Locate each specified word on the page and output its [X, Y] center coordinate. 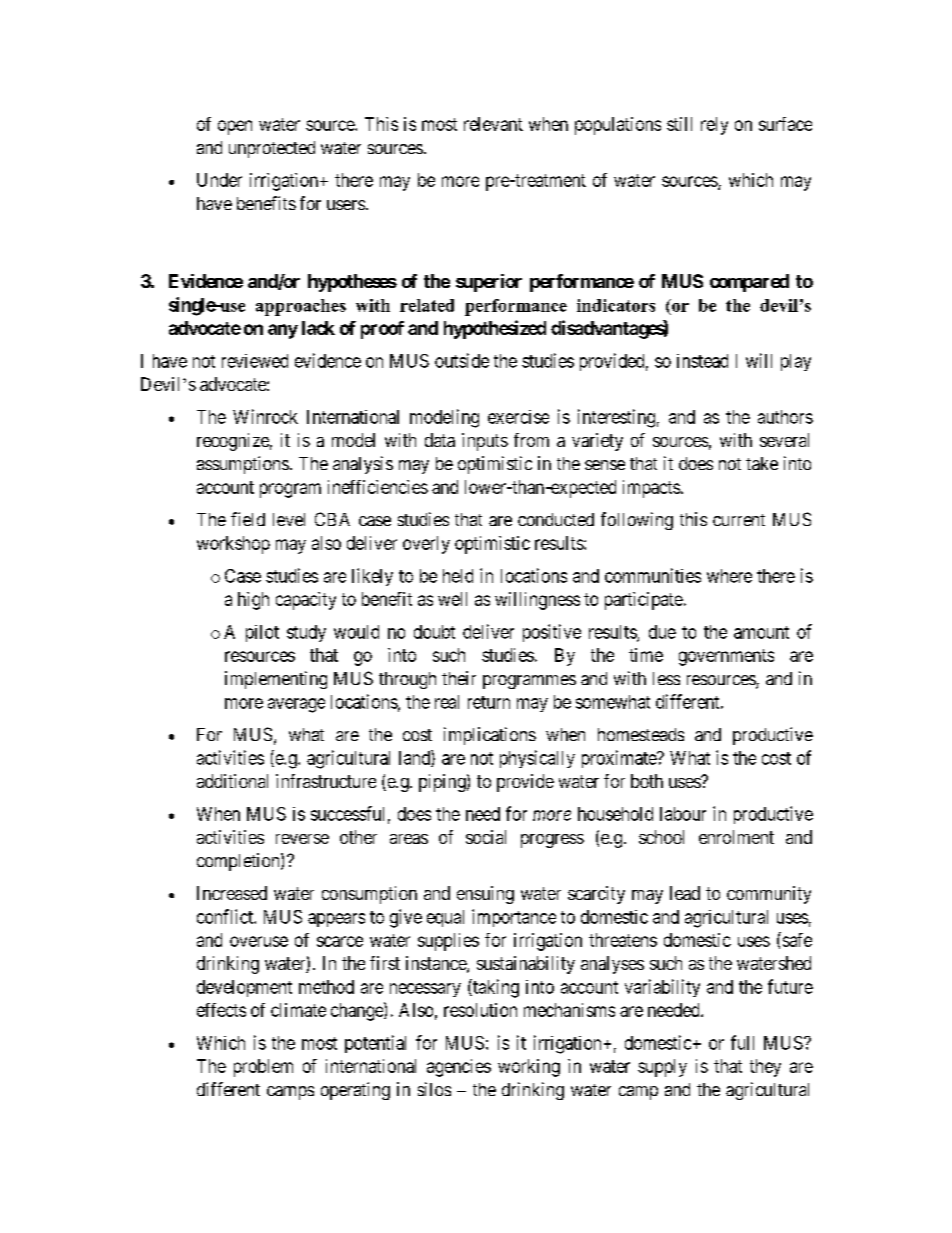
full [742, 1042]
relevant [493, 124]
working [529, 1068]
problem [263, 1068]
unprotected [272, 149]
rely [714, 126]
